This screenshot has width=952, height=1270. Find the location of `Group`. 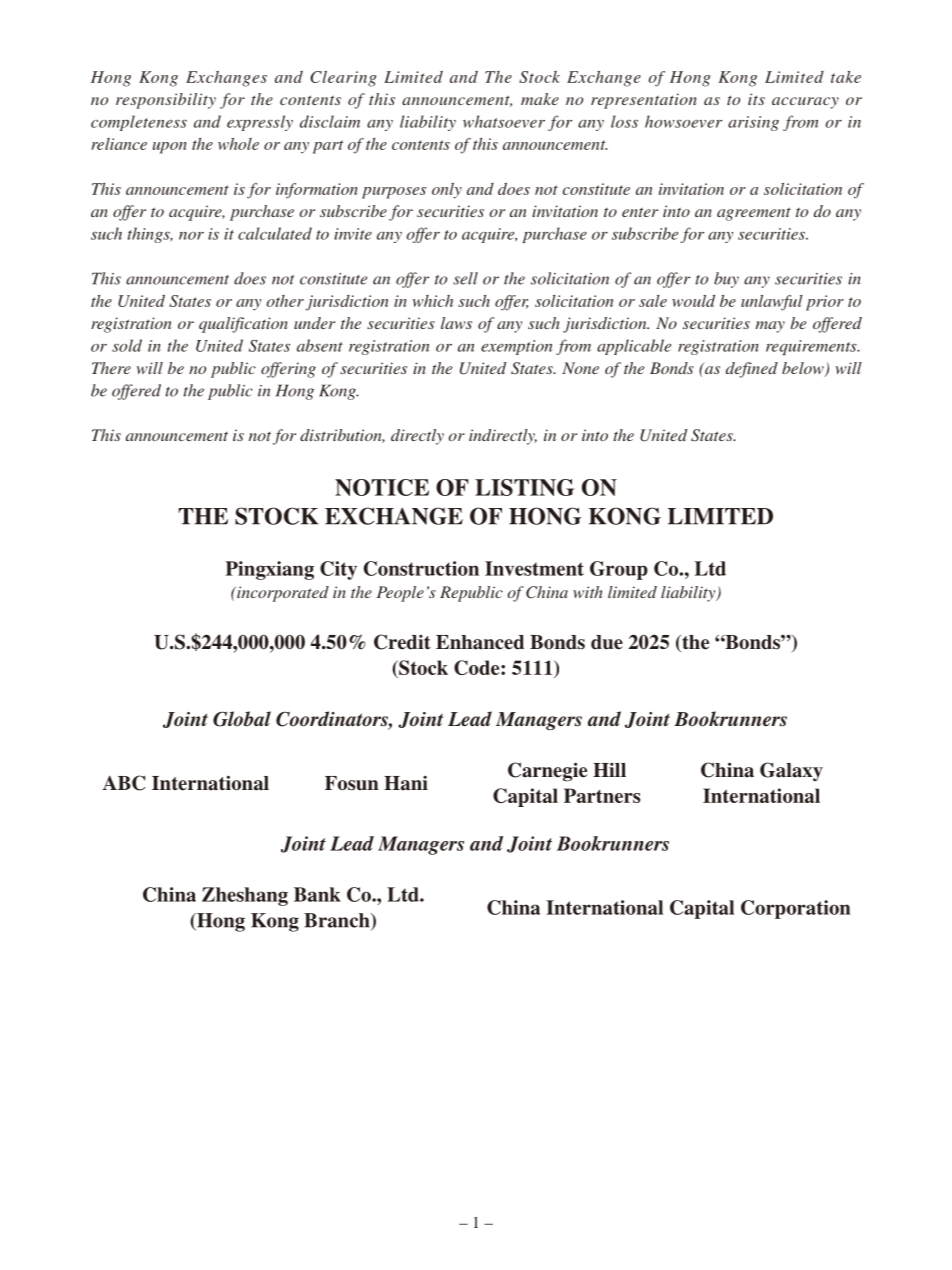

Group is located at coordinates (619, 570).
